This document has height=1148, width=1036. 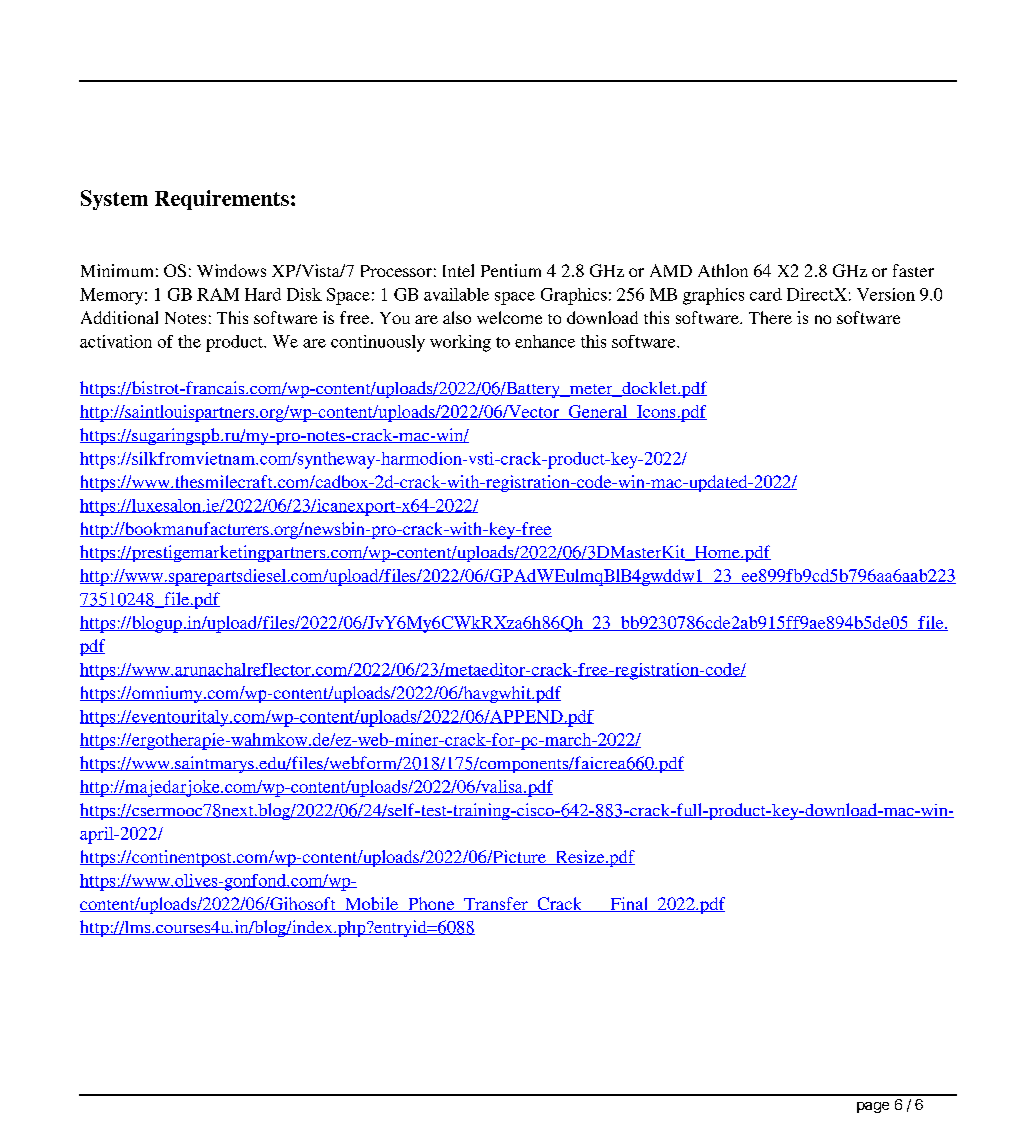 I want to click on Requirements, so click(x=222, y=200).
